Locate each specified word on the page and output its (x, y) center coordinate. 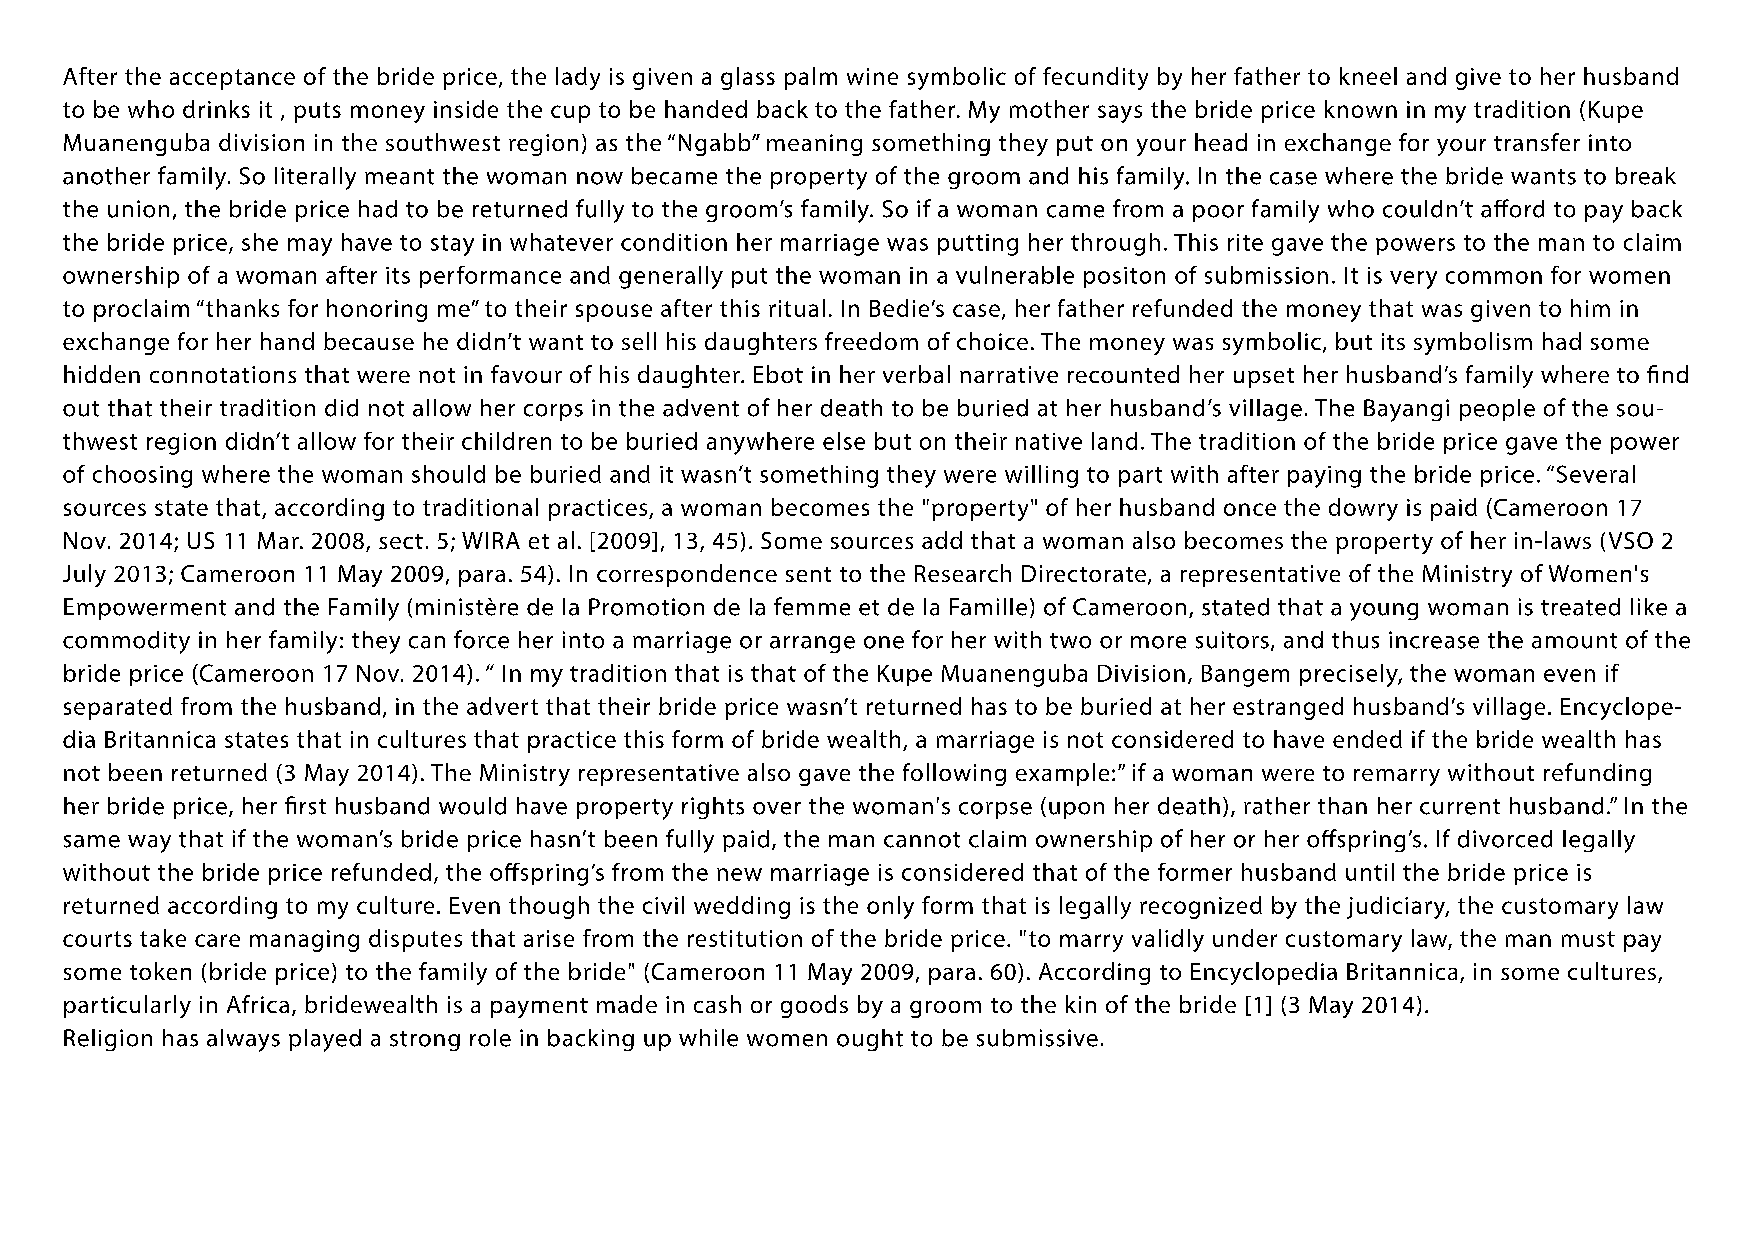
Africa (258, 1004)
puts (317, 112)
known (1361, 109)
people (1497, 410)
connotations (223, 374)
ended (1367, 739)
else (844, 441)
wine (872, 76)
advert (502, 706)
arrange (812, 644)
